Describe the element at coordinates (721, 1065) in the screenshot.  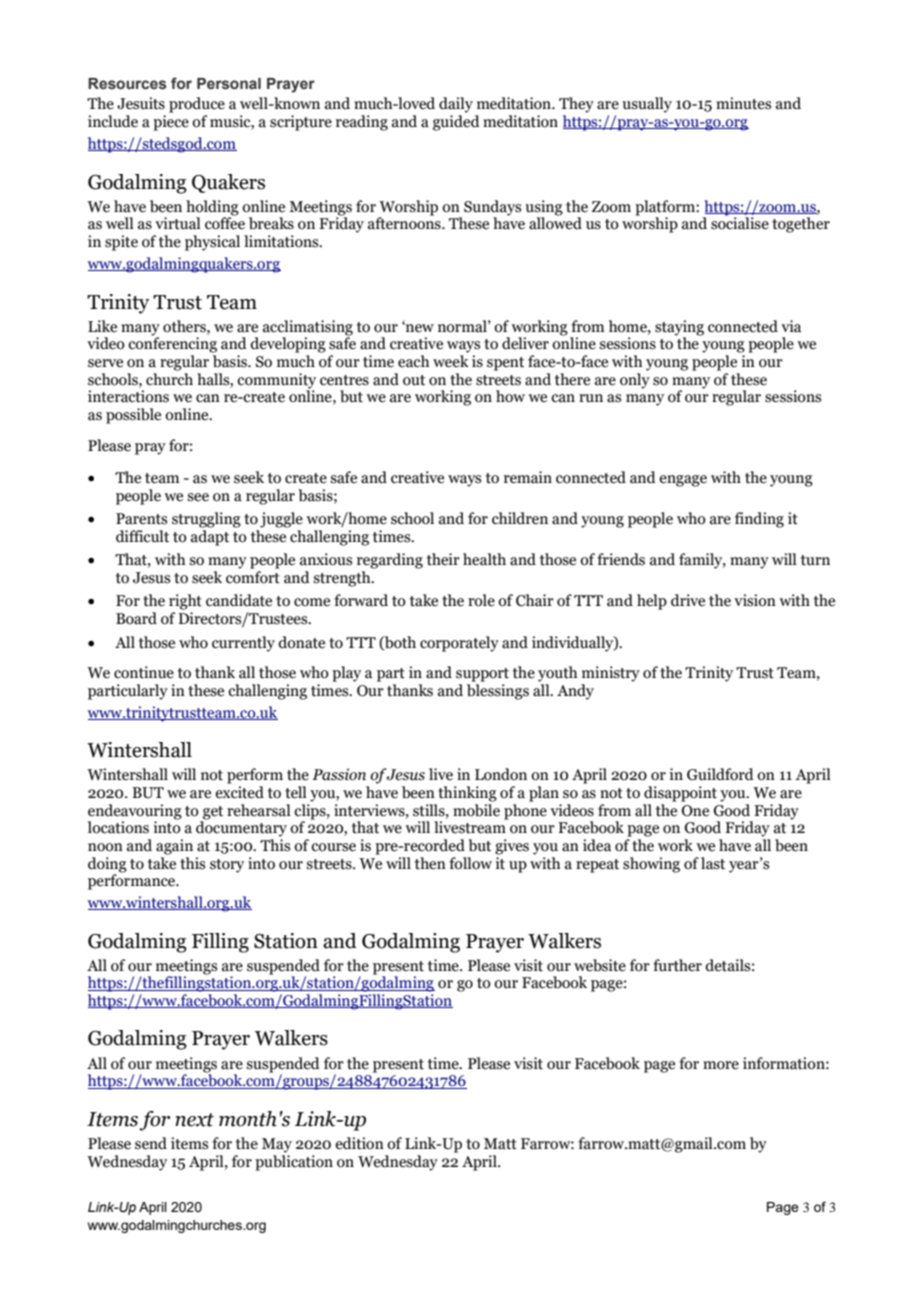
I see `more` at that location.
